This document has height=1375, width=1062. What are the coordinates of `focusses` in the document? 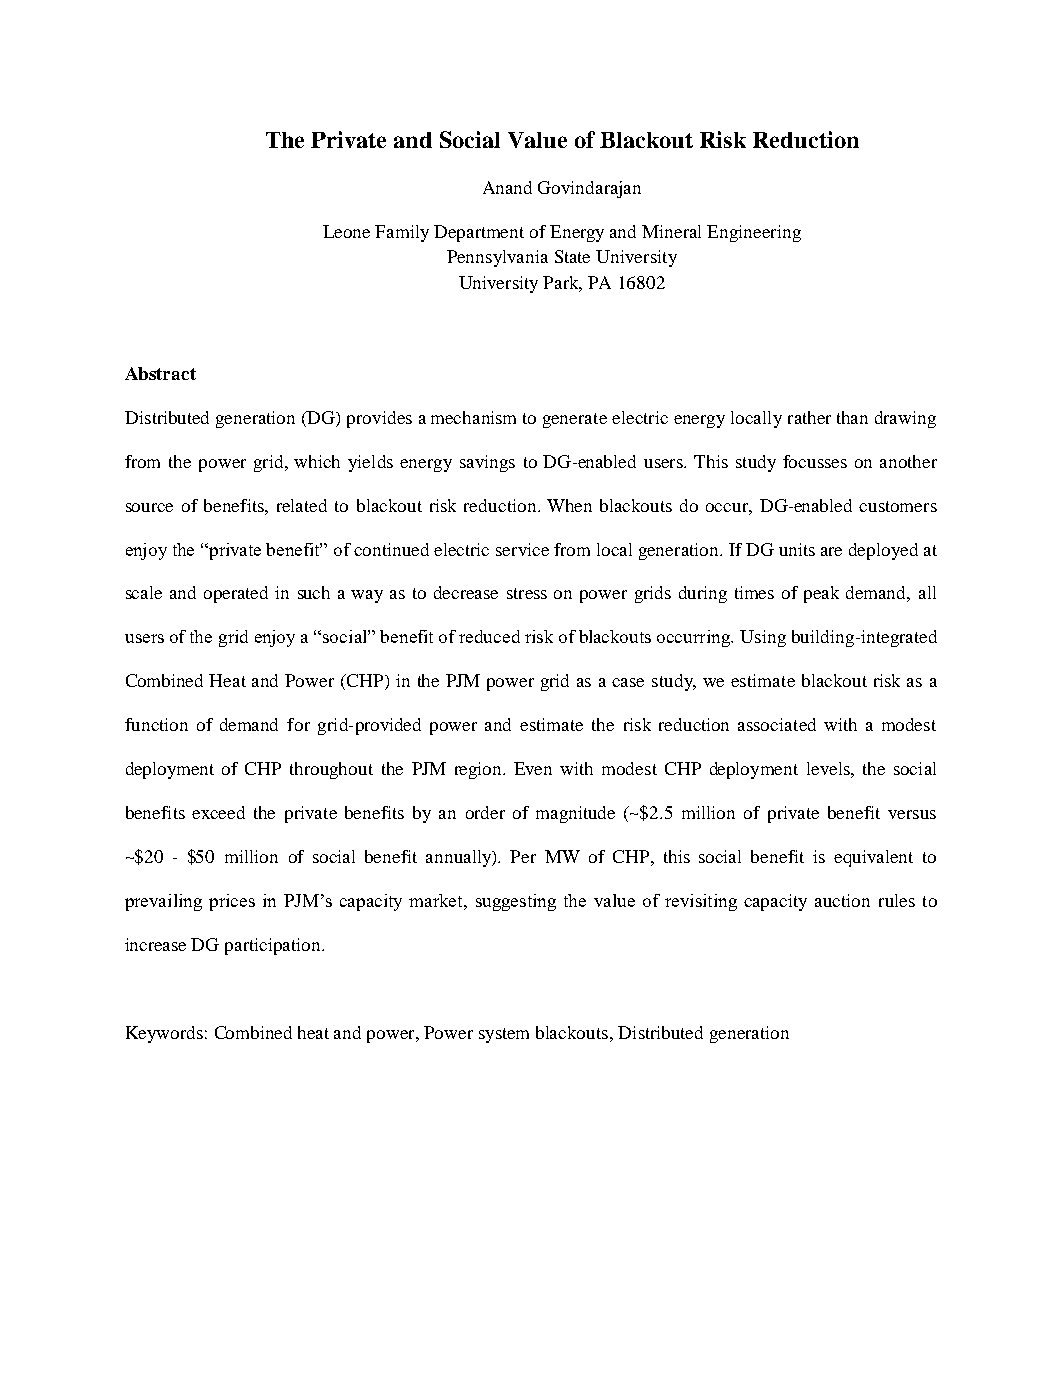 It's located at (815, 461).
